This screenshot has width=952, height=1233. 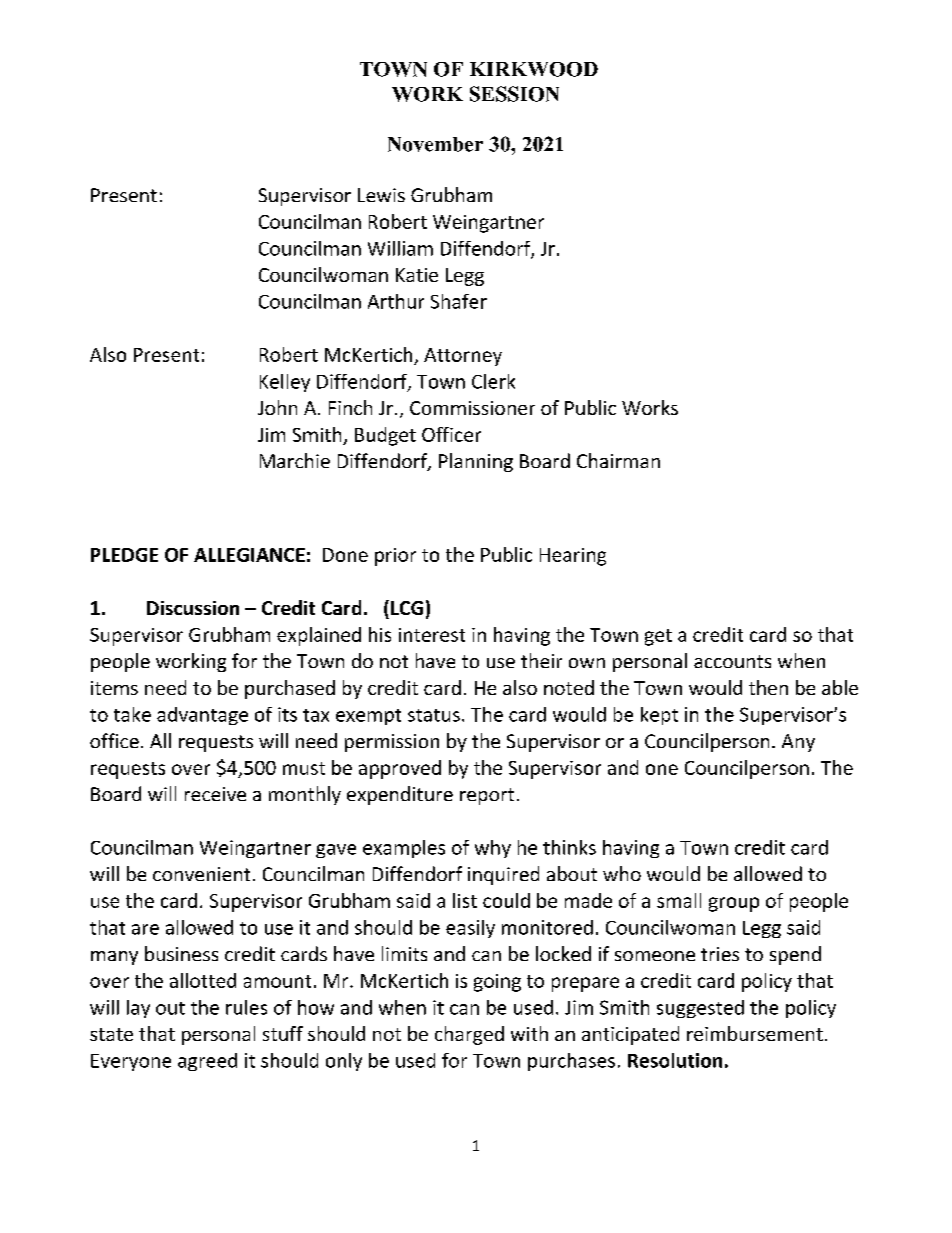 I want to click on KIRKWOOD, so click(x=534, y=69).
